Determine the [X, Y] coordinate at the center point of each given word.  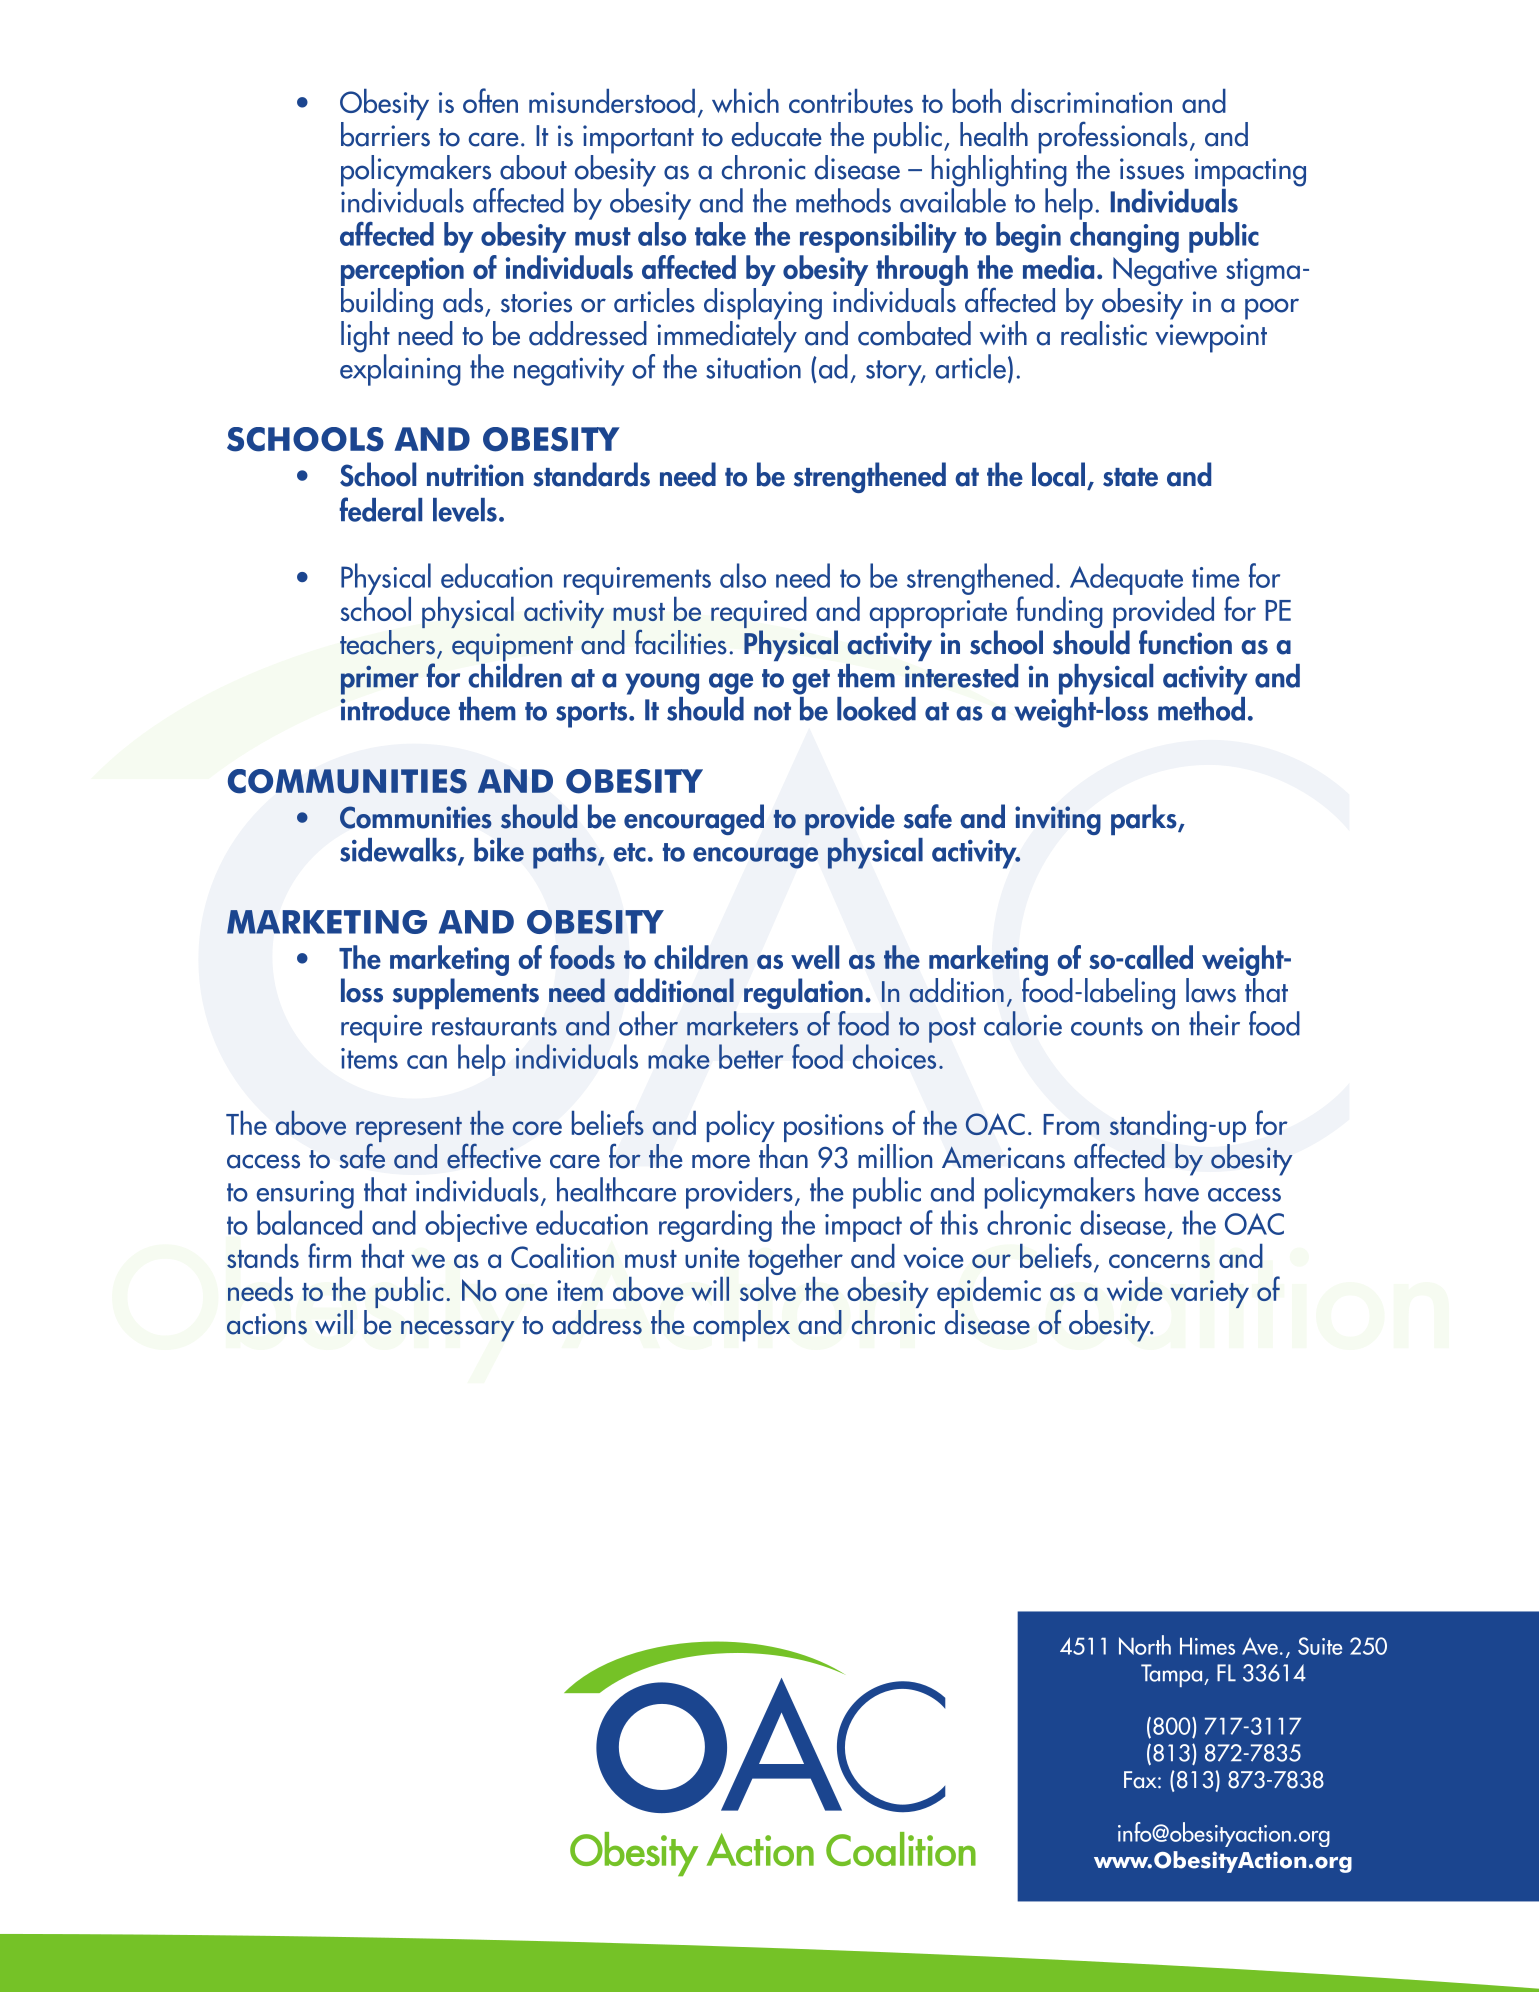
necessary [458, 1331]
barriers [385, 133]
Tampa [1173, 1675]
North [1145, 1645]
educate [777, 134]
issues [1152, 169]
